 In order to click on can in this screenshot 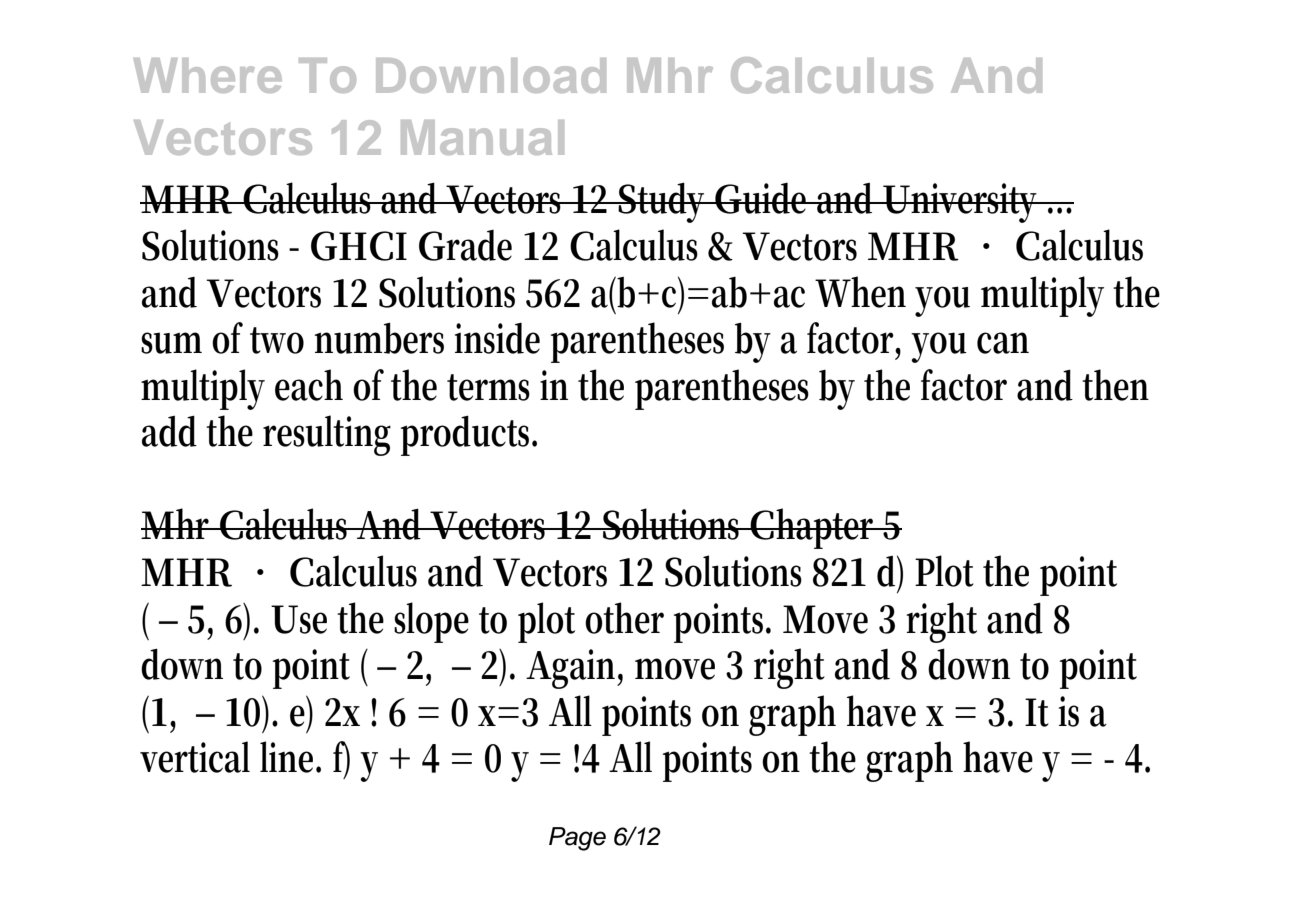, I will do `click(1003, 343)`.
